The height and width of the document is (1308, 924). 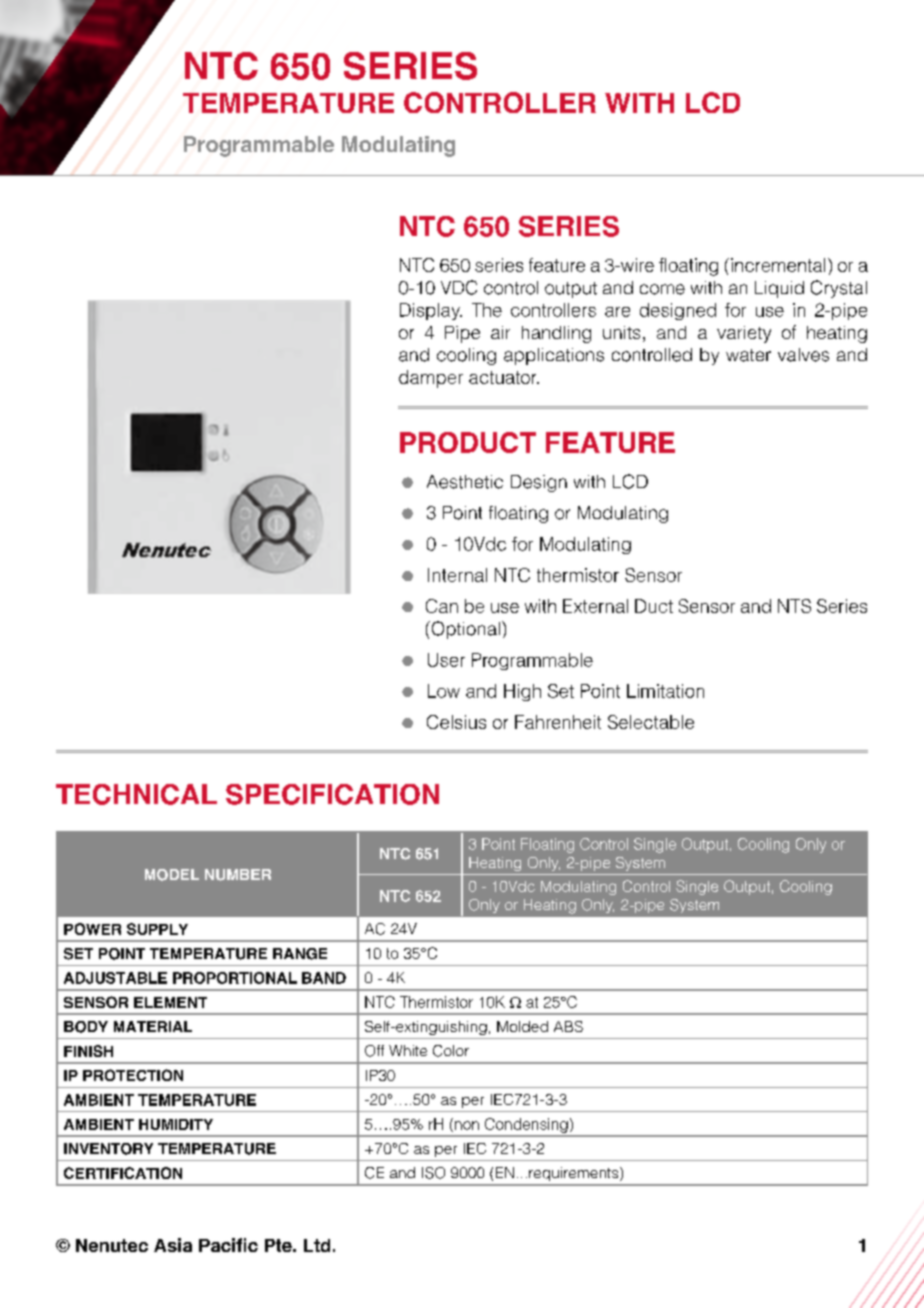 I want to click on non, so click(x=467, y=1125).
